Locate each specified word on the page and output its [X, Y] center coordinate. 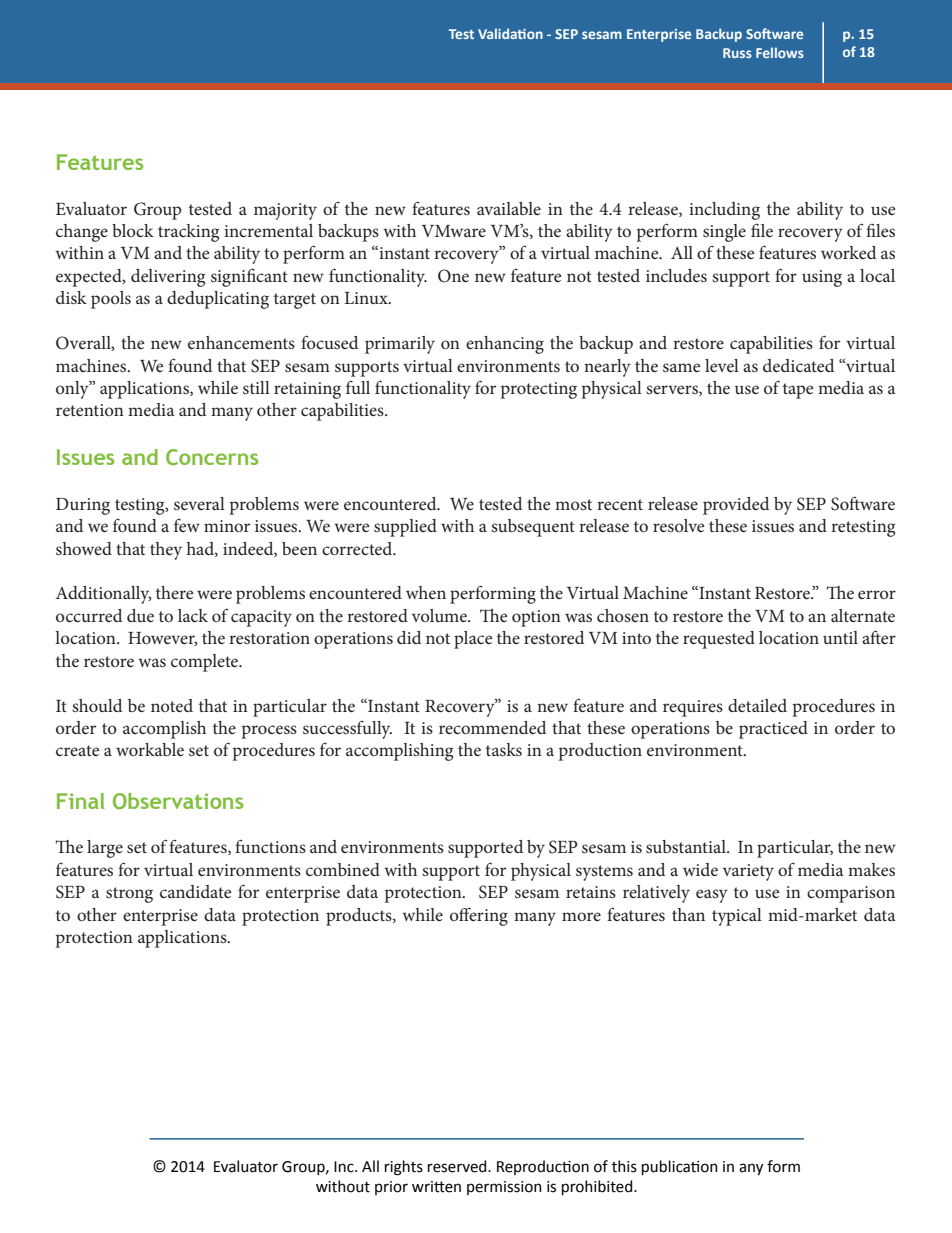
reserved [458, 1166]
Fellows [780, 52]
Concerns [212, 457]
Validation [510, 33]
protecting [539, 390]
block [133, 230]
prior [391, 1188]
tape [798, 391]
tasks [504, 749]
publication [680, 1167]
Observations [178, 801]
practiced [773, 730]
